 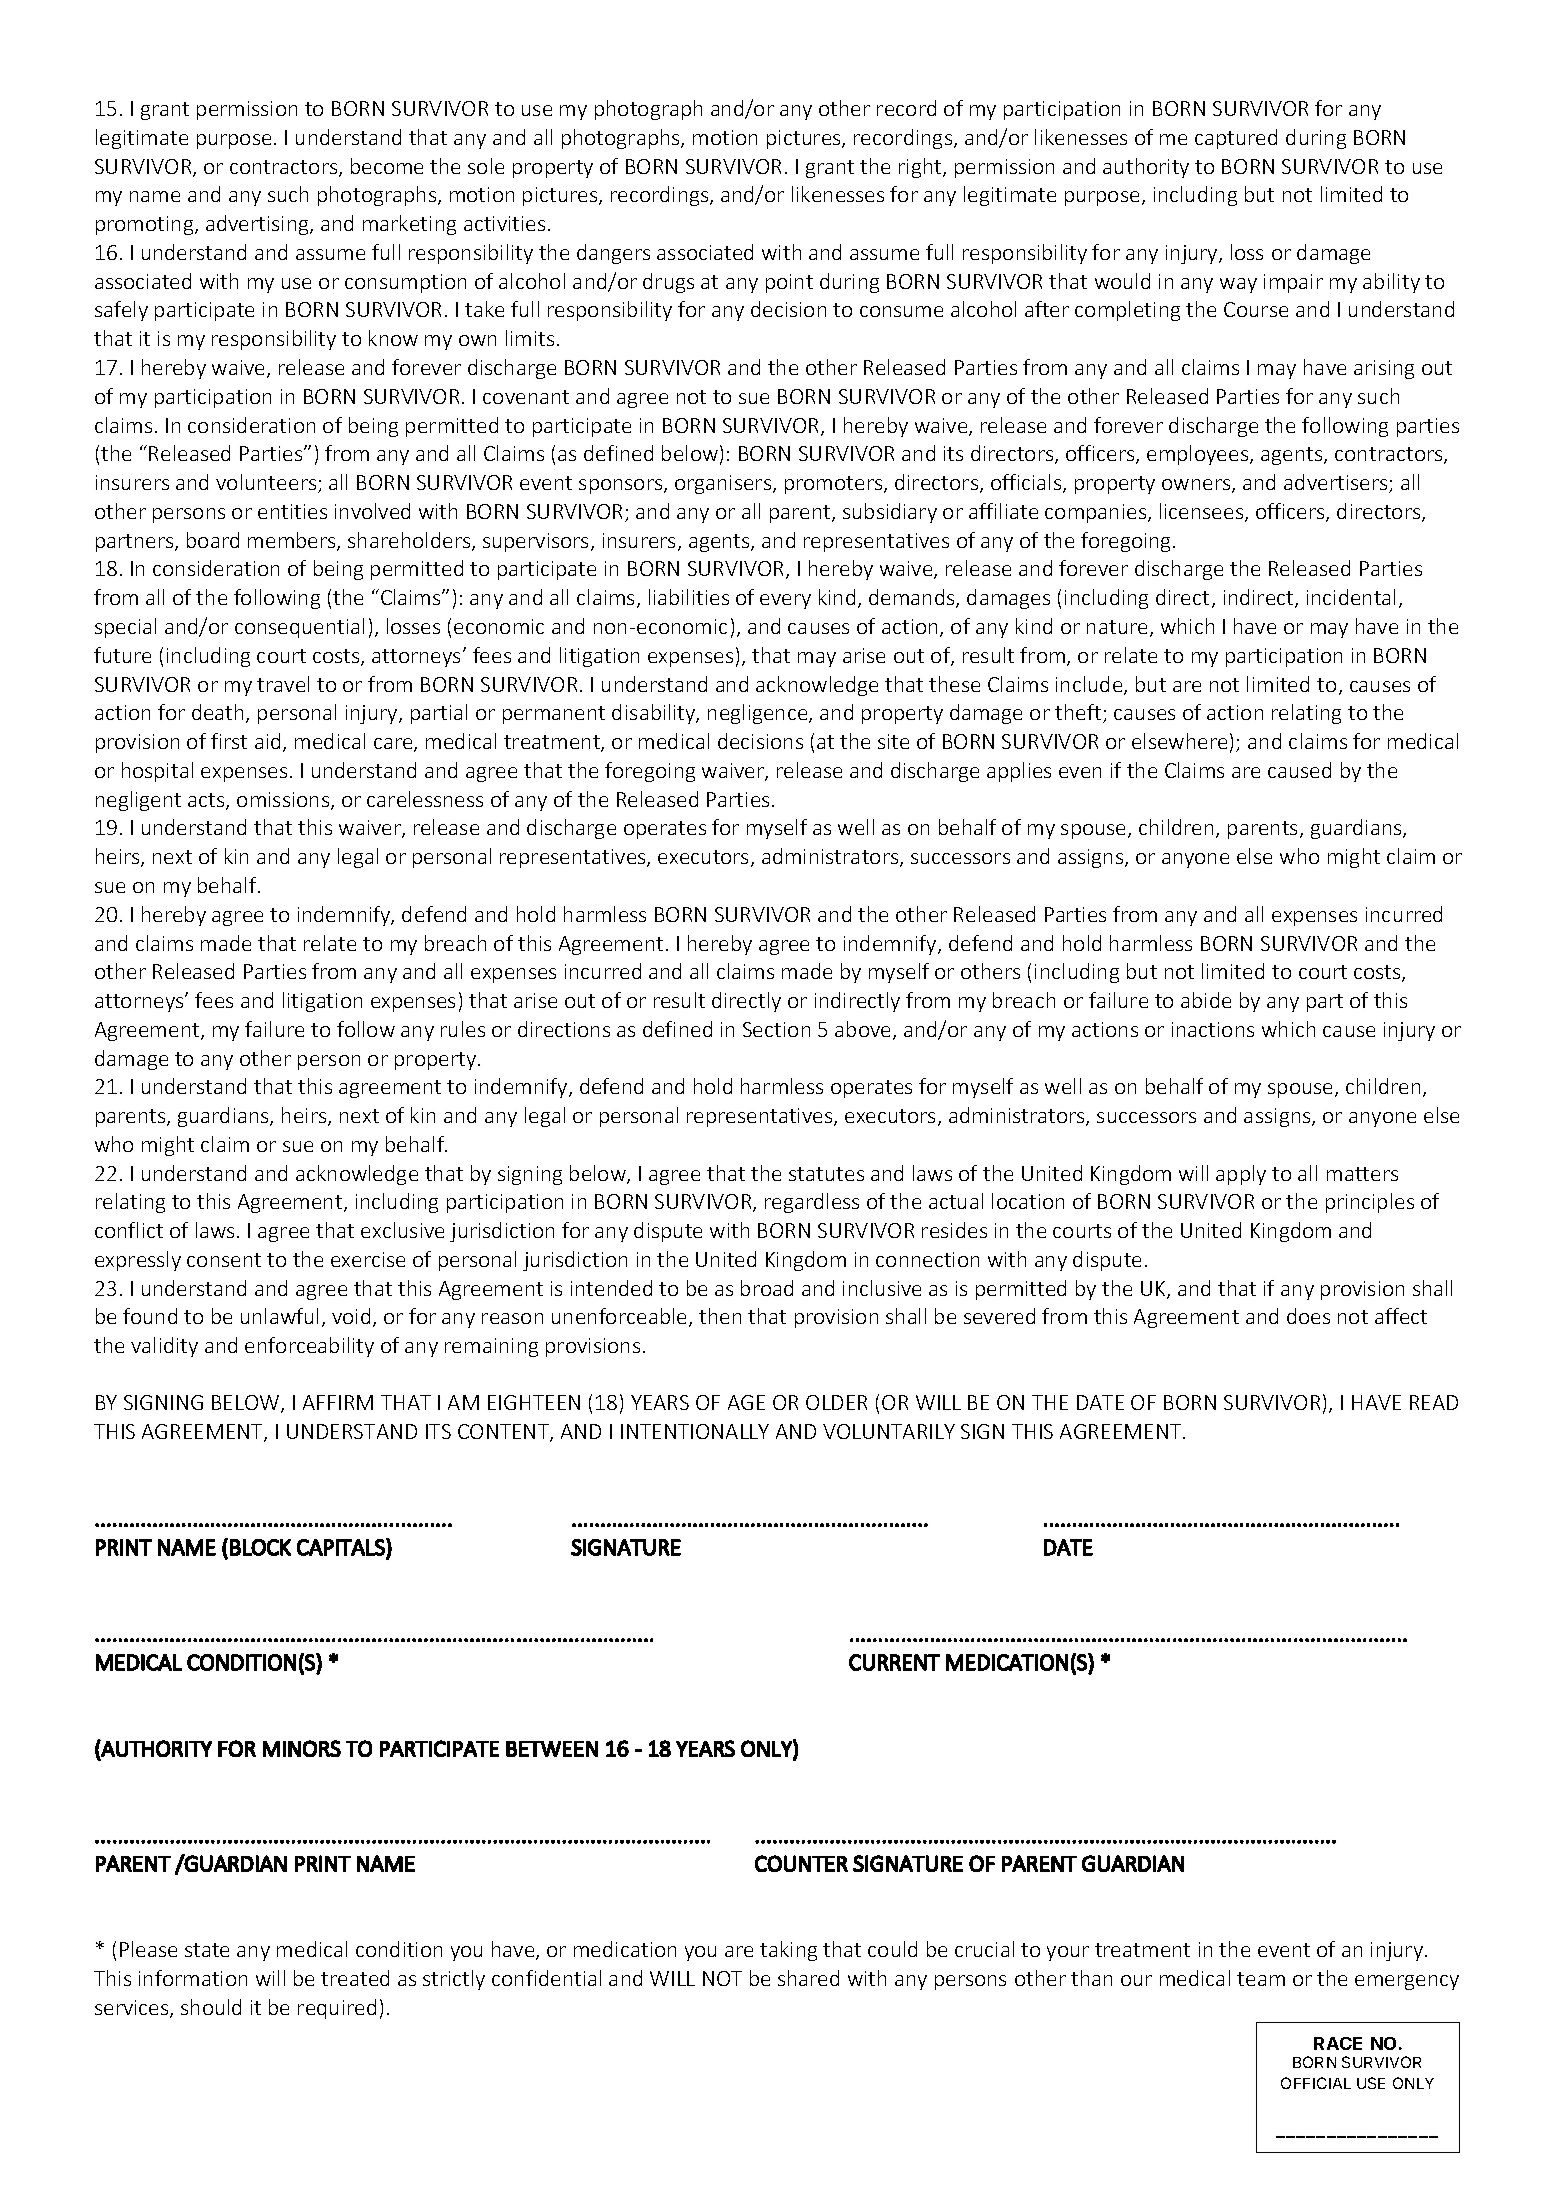 What do you see at coordinates (695, 1431) in the screenshot?
I see `INTENTIONALLY` at bounding box center [695, 1431].
